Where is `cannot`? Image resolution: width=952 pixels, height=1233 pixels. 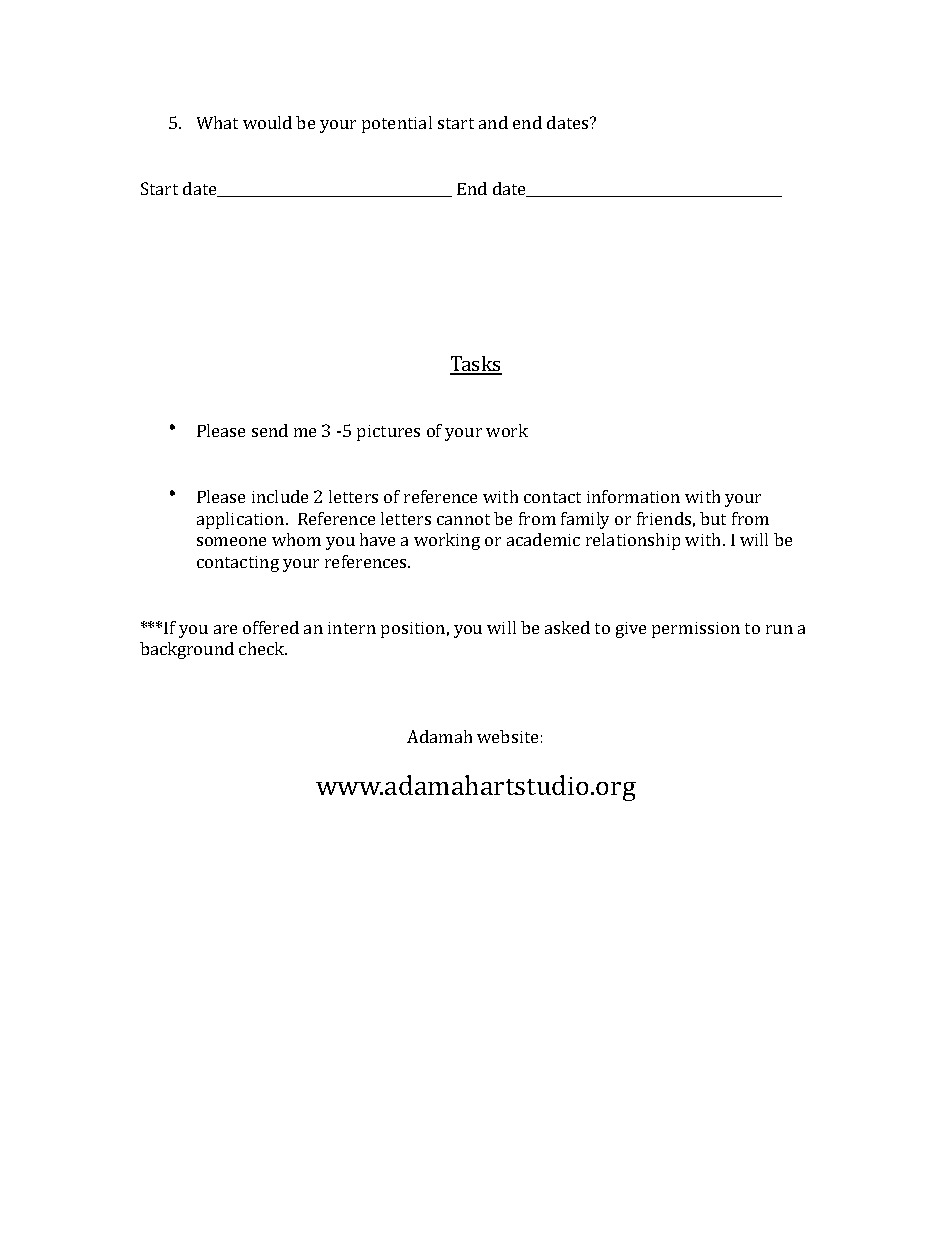
cannot is located at coordinates (463, 519).
